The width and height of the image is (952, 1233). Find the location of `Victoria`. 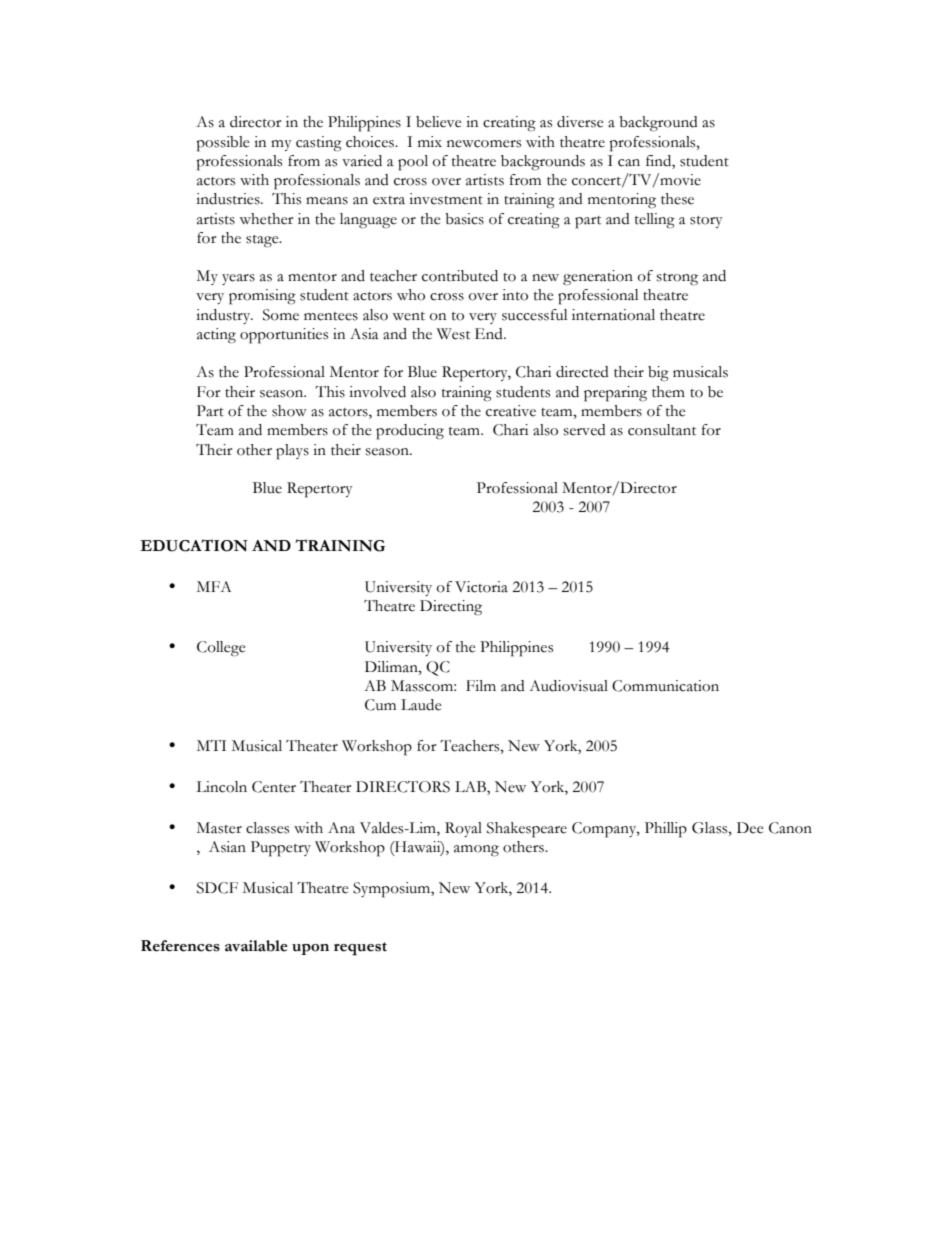

Victoria is located at coordinates (481, 587).
